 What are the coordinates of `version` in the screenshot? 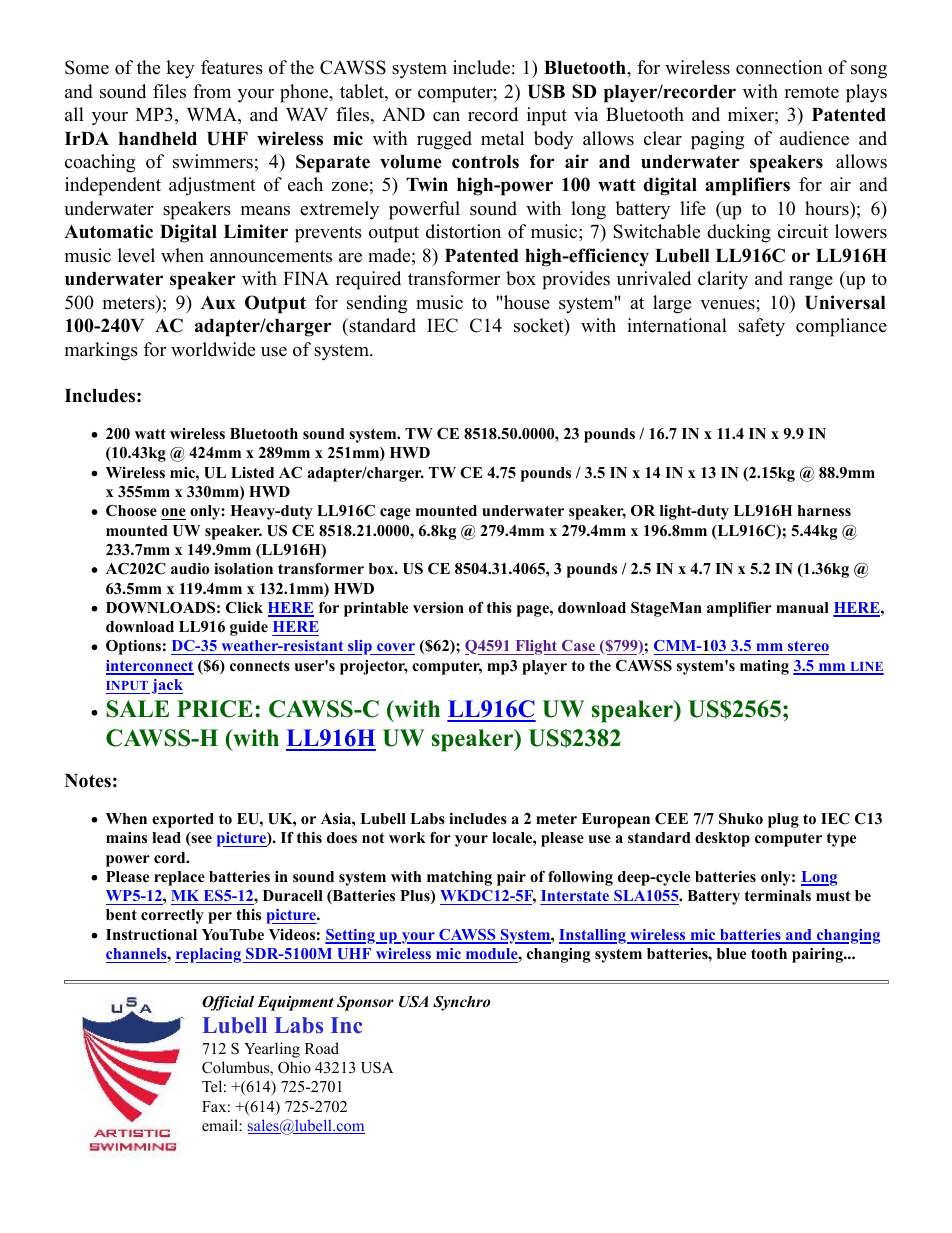 It's located at (438, 608).
